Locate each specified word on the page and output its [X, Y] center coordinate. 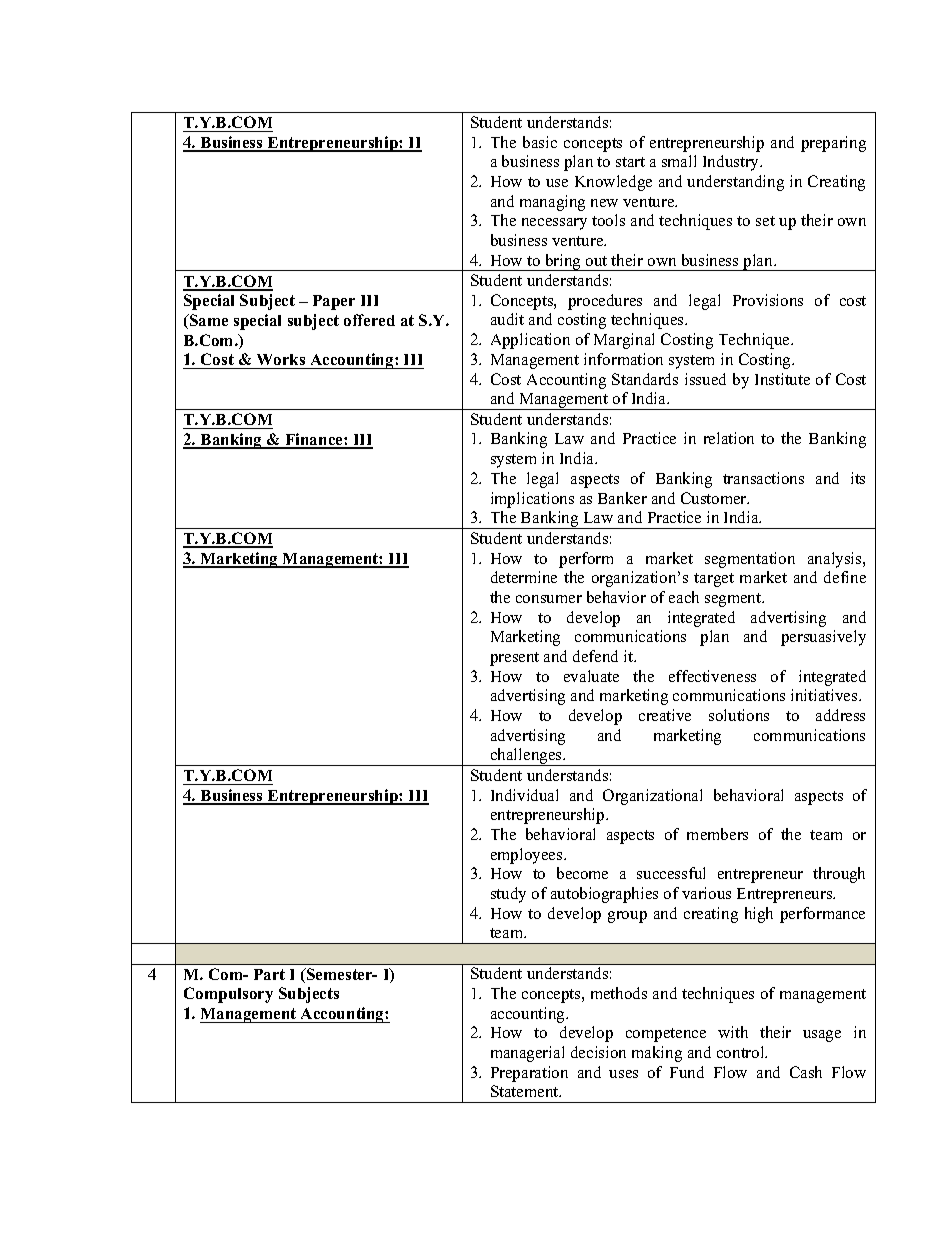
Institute [782, 379]
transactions [763, 478]
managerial [527, 1054]
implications [532, 500]
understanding [735, 183]
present [514, 659]
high [759, 915]
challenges [526, 757]
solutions [739, 715]
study [508, 895]
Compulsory [228, 995]
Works [281, 359]
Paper [334, 302]
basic [540, 142]
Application [530, 341]
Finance [314, 440]
